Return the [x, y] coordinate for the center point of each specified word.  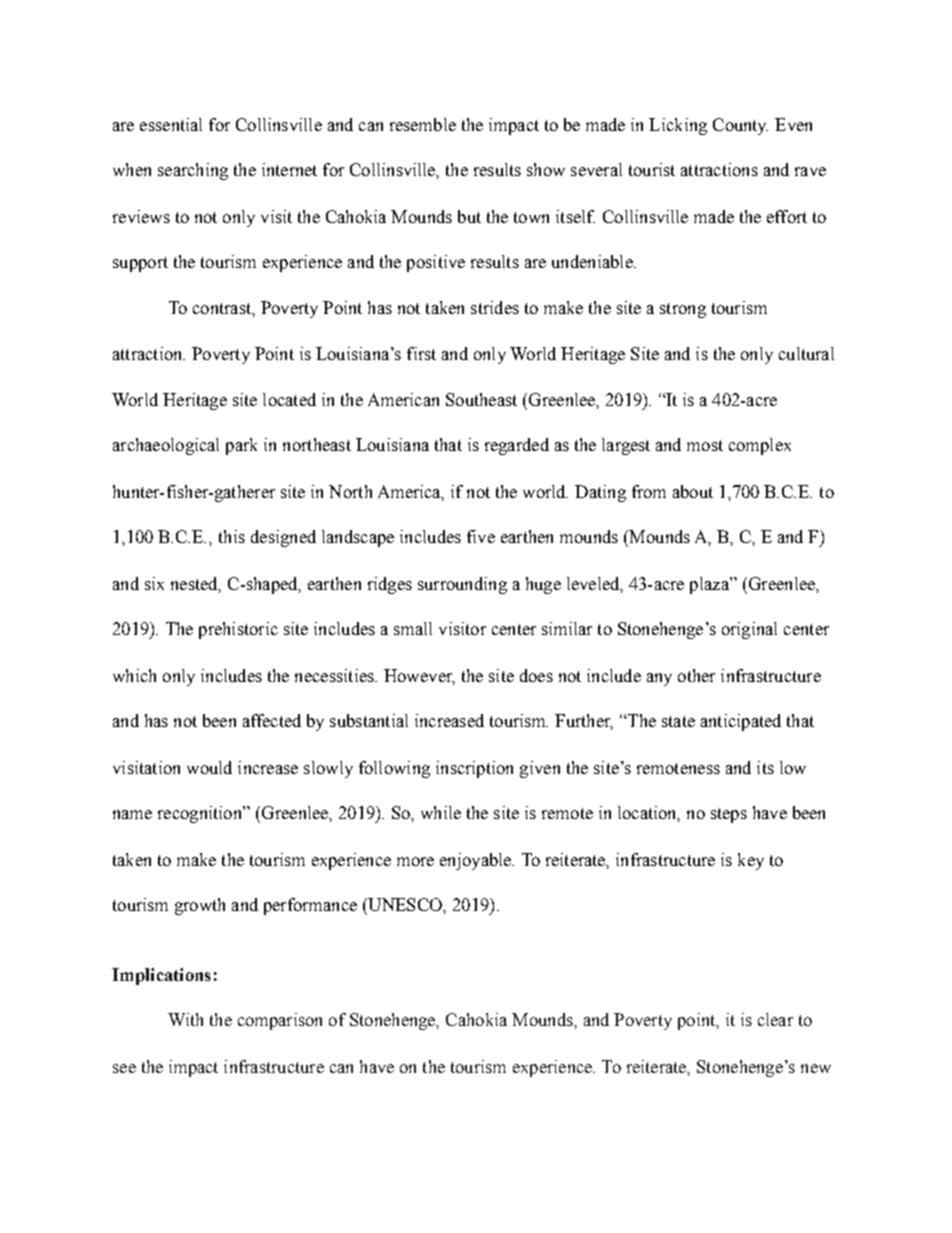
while [441, 812]
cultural [806, 353]
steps [729, 815]
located [289, 399]
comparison [280, 1021]
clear [775, 1019]
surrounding [462, 585]
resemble [423, 124]
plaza [710, 585]
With [185, 1019]
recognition [201, 814]
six [154, 583]
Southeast [481, 399]
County [740, 126]
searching [193, 171]
